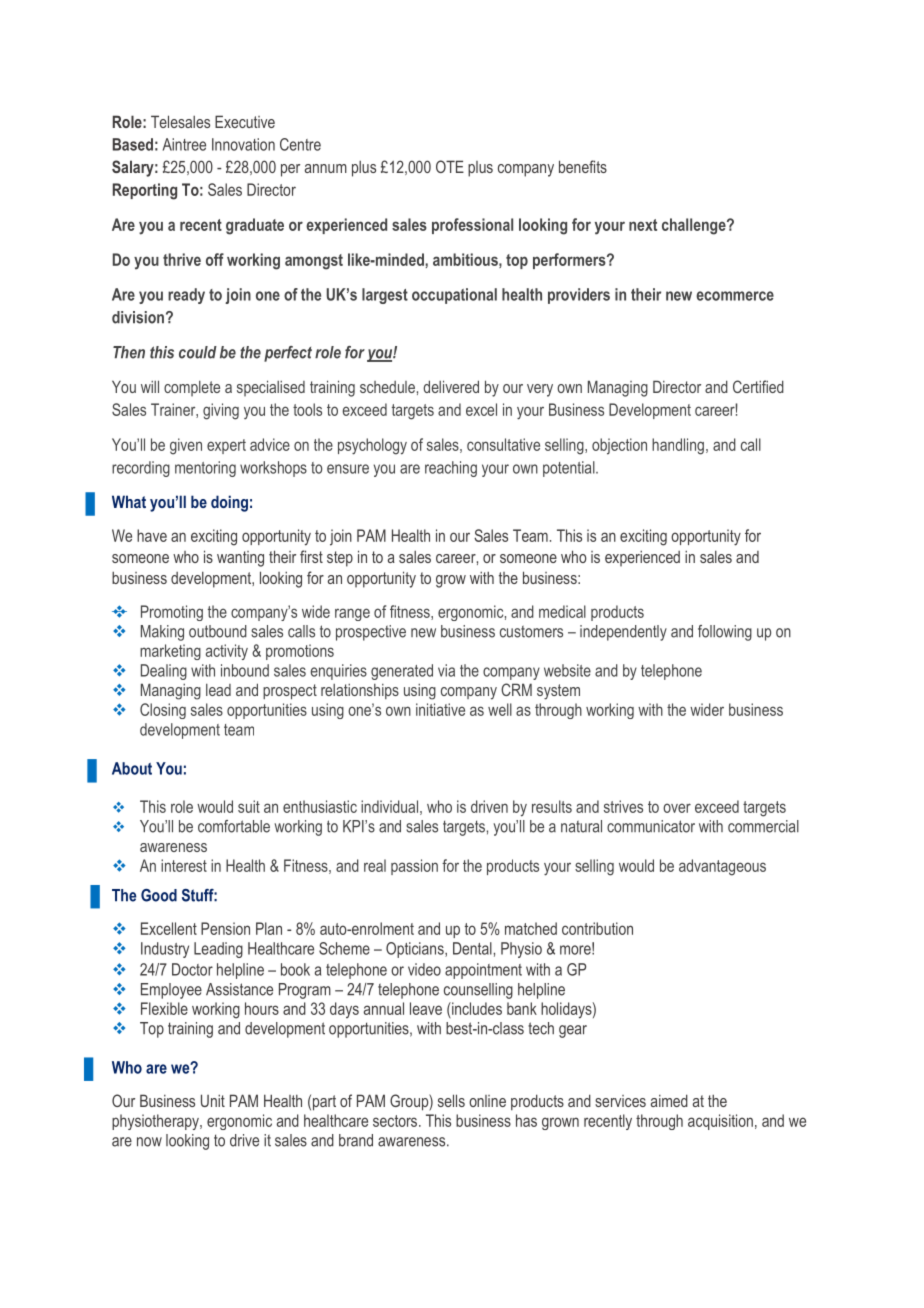 The width and height of the page is (924, 1308). What do you see at coordinates (695, 226) in the page?
I see `challenge` at bounding box center [695, 226].
